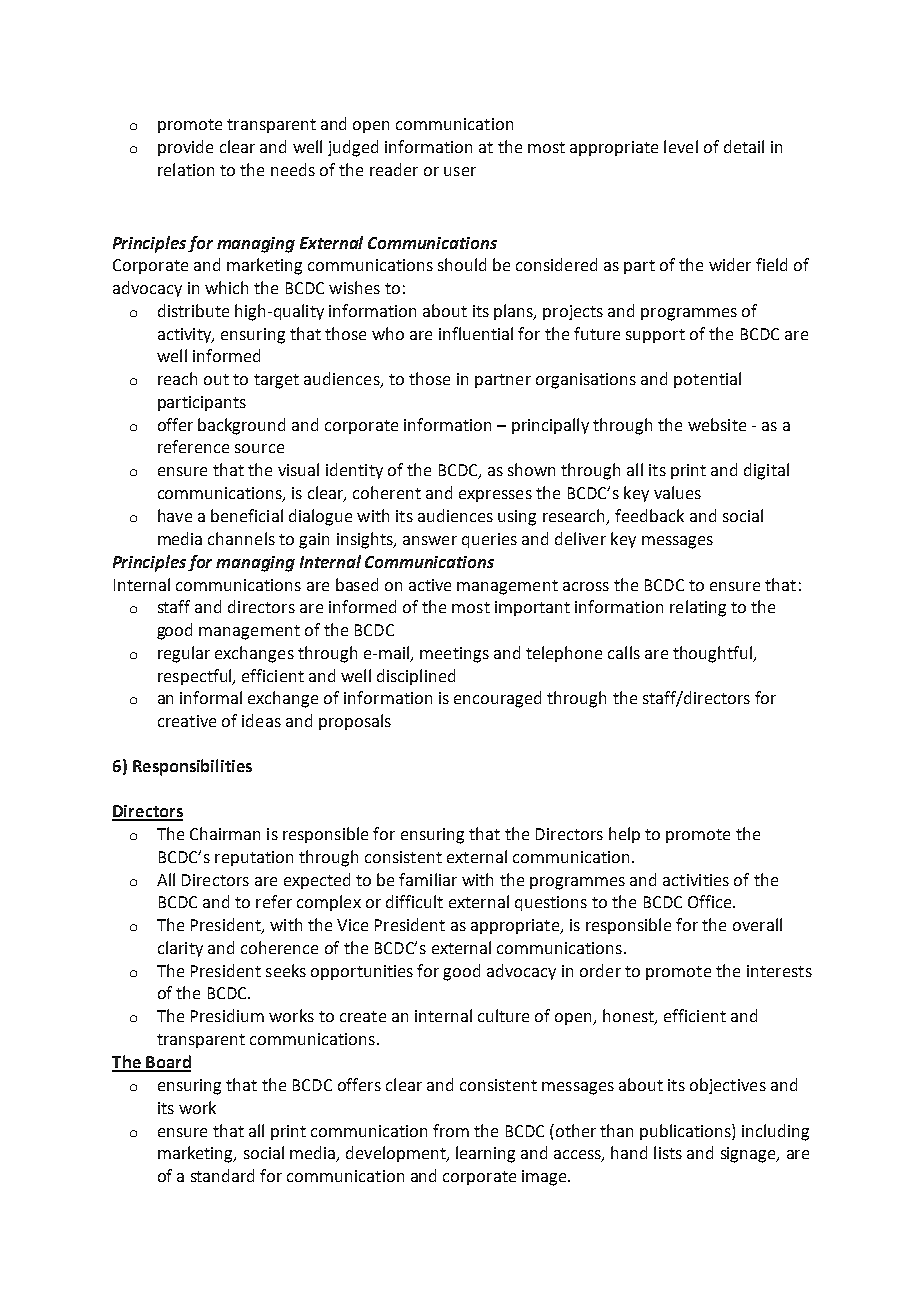 The height and width of the screenshot is (1308, 924). Describe the element at coordinates (293, 169) in the screenshot. I see `needs` at that location.
